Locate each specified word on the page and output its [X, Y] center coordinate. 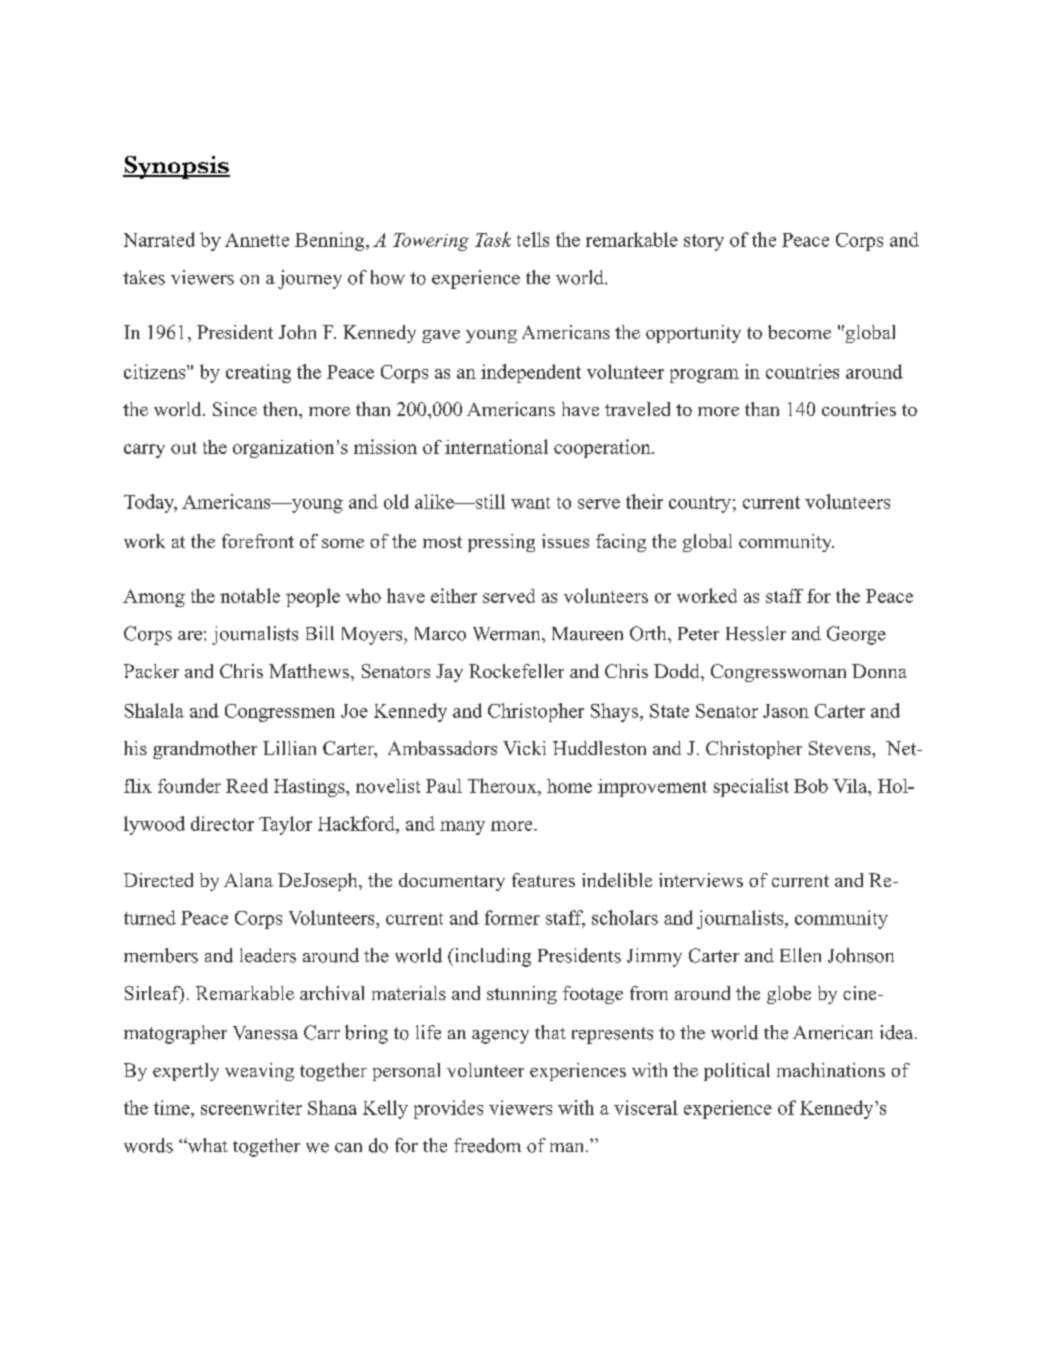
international [496, 446]
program [704, 376]
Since [235, 409]
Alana [248, 880]
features [543, 880]
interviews [701, 880]
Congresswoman [778, 673]
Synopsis [176, 167]
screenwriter [251, 1107]
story [704, 242]
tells [533, 239]
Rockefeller [516, 671]
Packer [151, 671]
